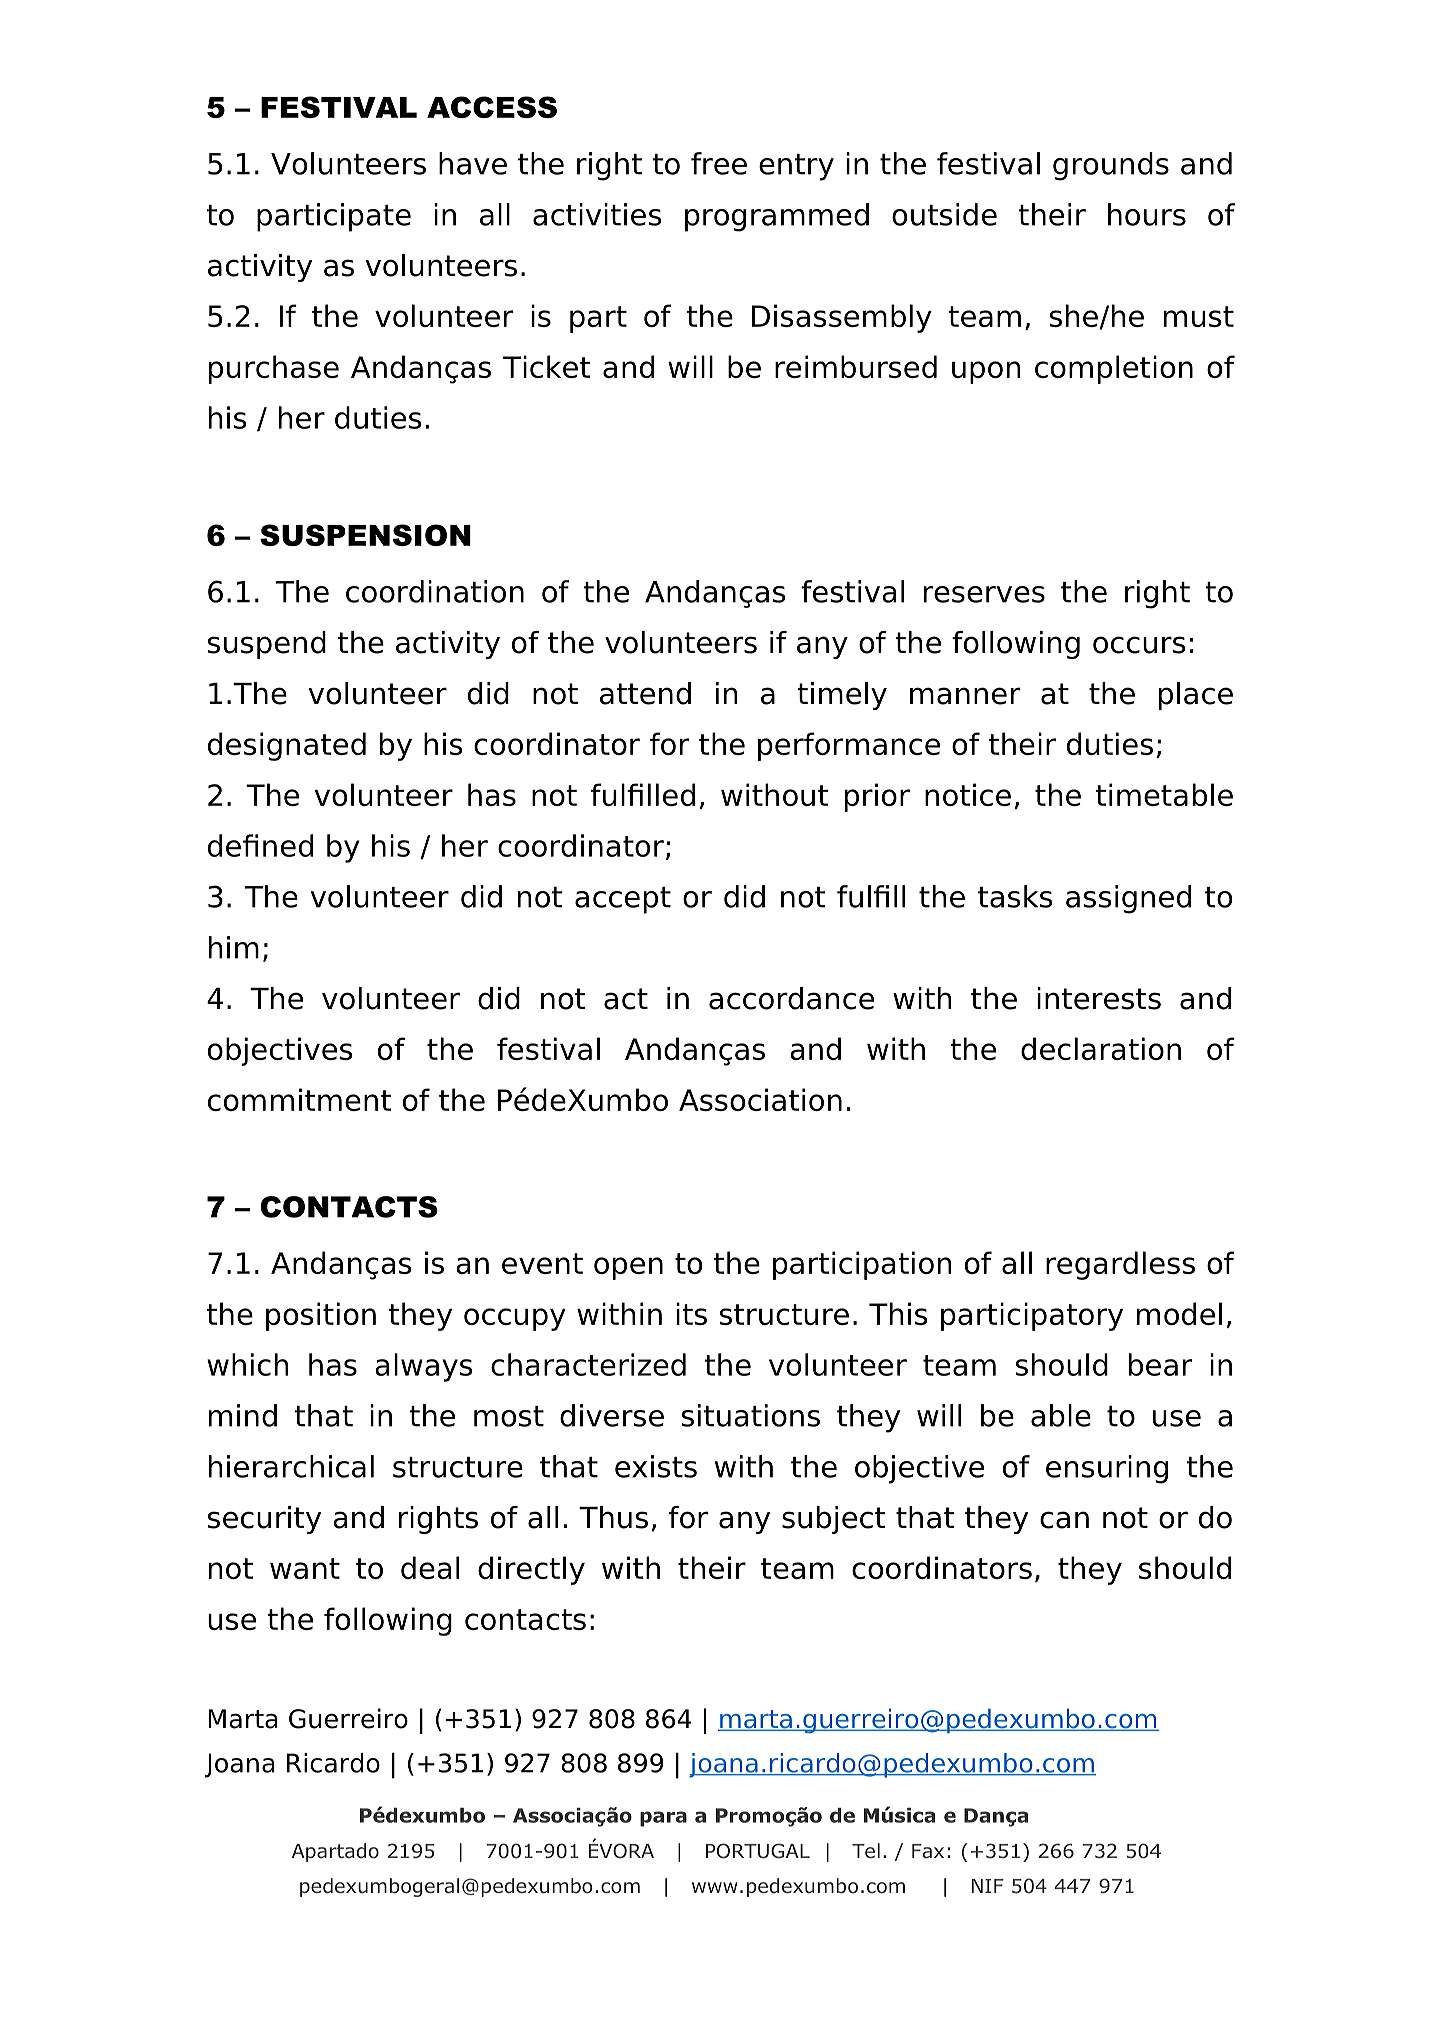 This screenshot has width=1441, height=2038. I want to click on have, so click(473, 163).
